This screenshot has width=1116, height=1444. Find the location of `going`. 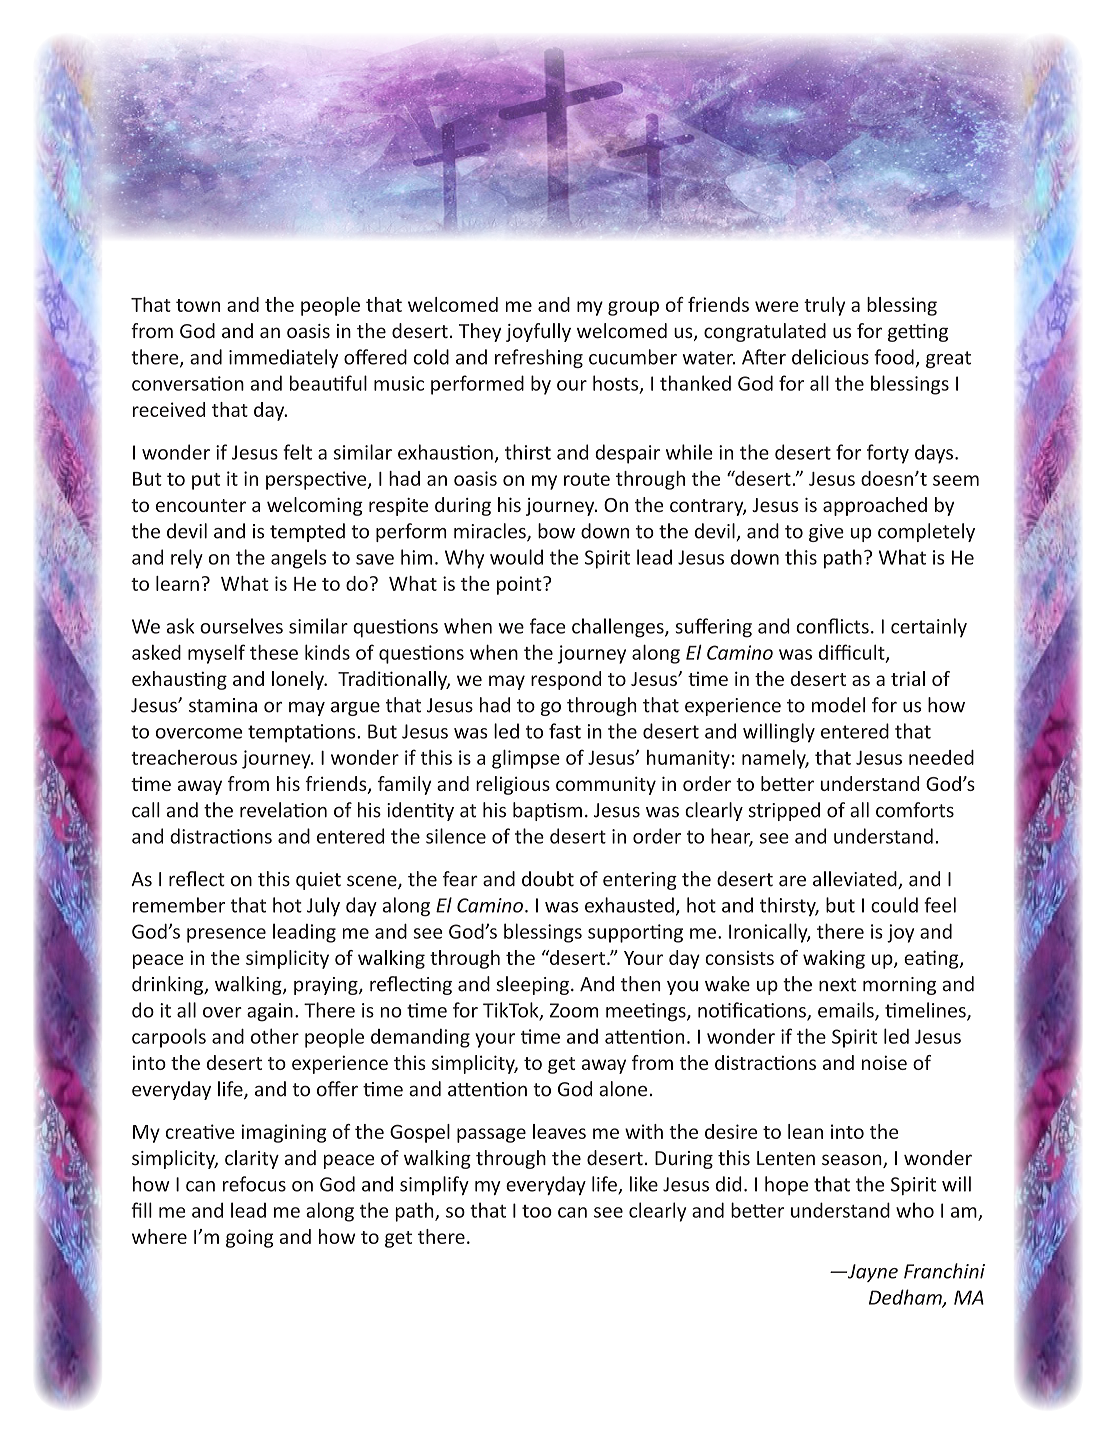

going is located at coordinates (250, 1238).
